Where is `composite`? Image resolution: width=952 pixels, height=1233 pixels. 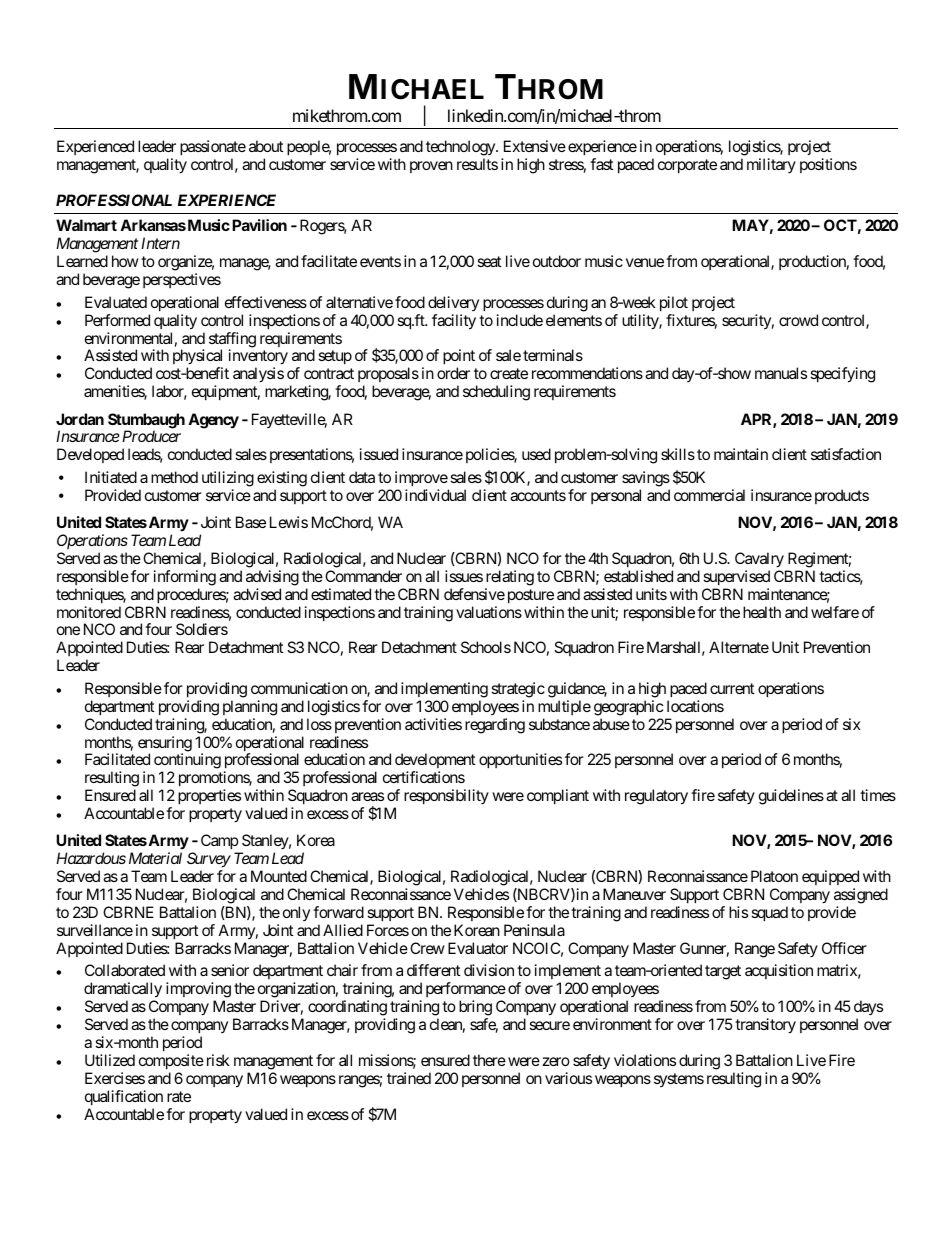
composite is located at coordinates (171, 1061).
